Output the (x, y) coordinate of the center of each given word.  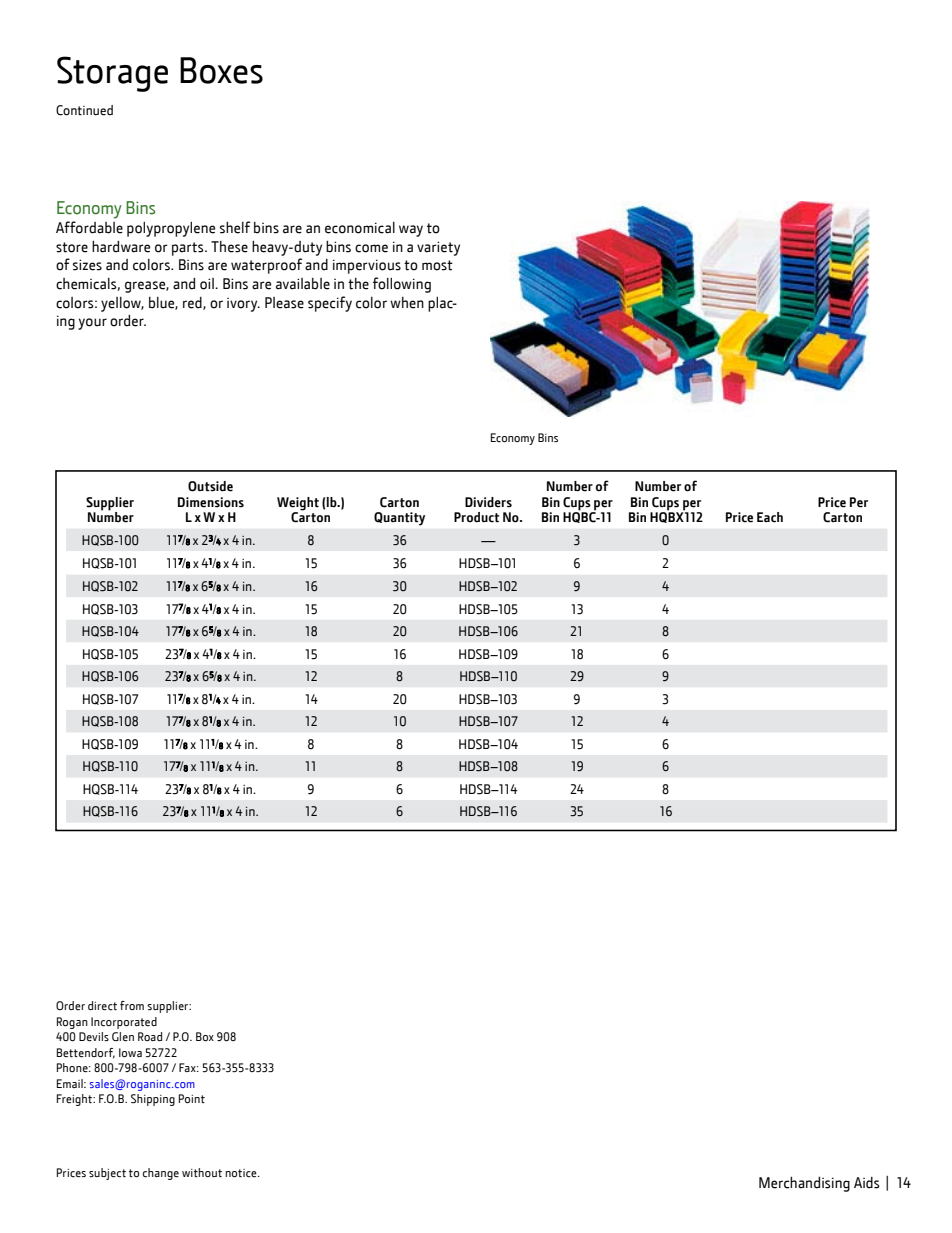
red (193, 303)
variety (438, 248)
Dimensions (211, 502)
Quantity (399, 519)
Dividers (488, 502)
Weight (298, 505)
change (161, 1174)
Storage (112, 74)
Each (770, 517)
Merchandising (804, 1184)
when (407, 303)
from (132, 1005)
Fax (188, 1067)
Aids (867, 1183)
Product (476, 517)
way (411, 231)
